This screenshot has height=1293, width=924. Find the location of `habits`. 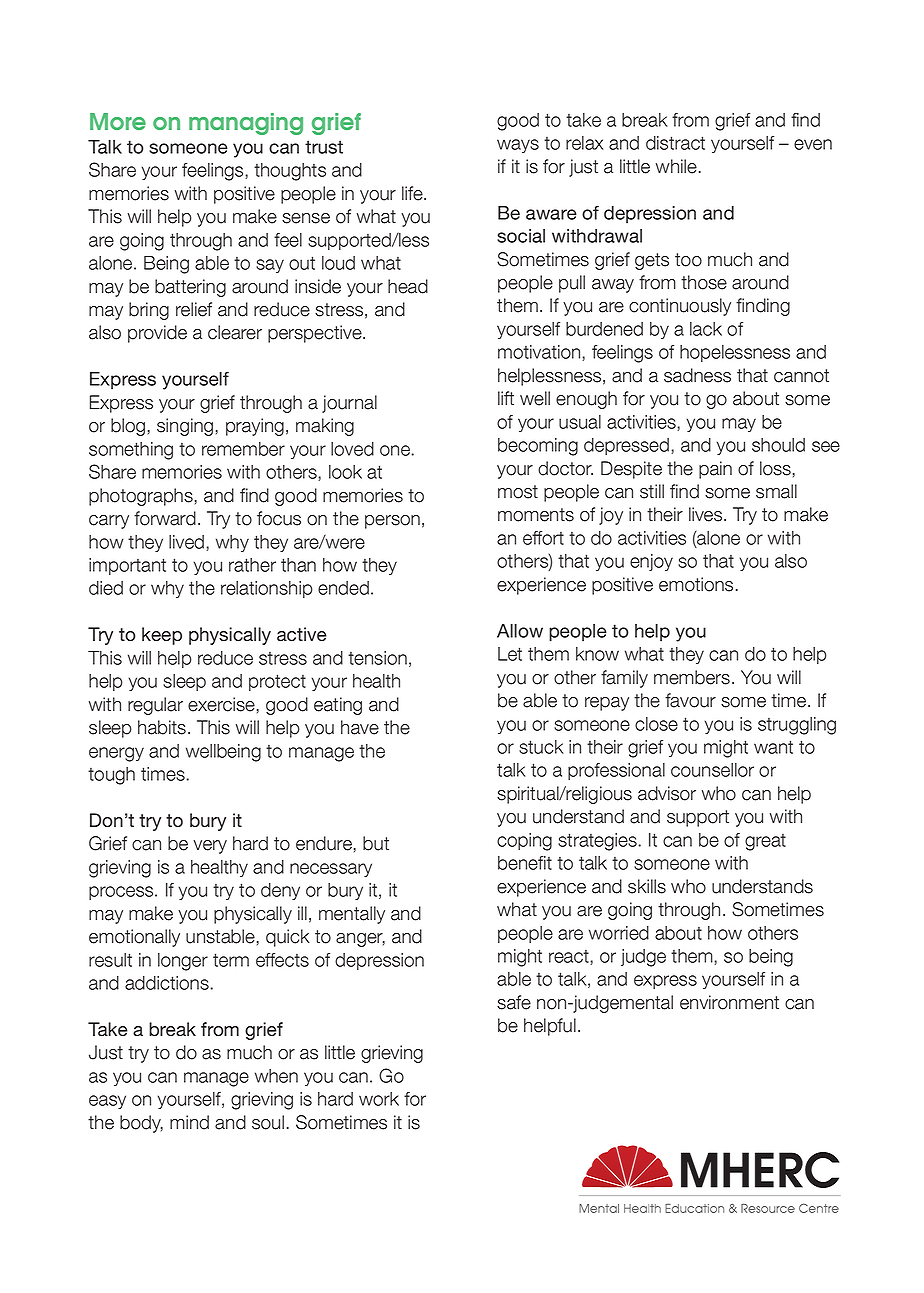

habits is located at coordinates (163, 727).
